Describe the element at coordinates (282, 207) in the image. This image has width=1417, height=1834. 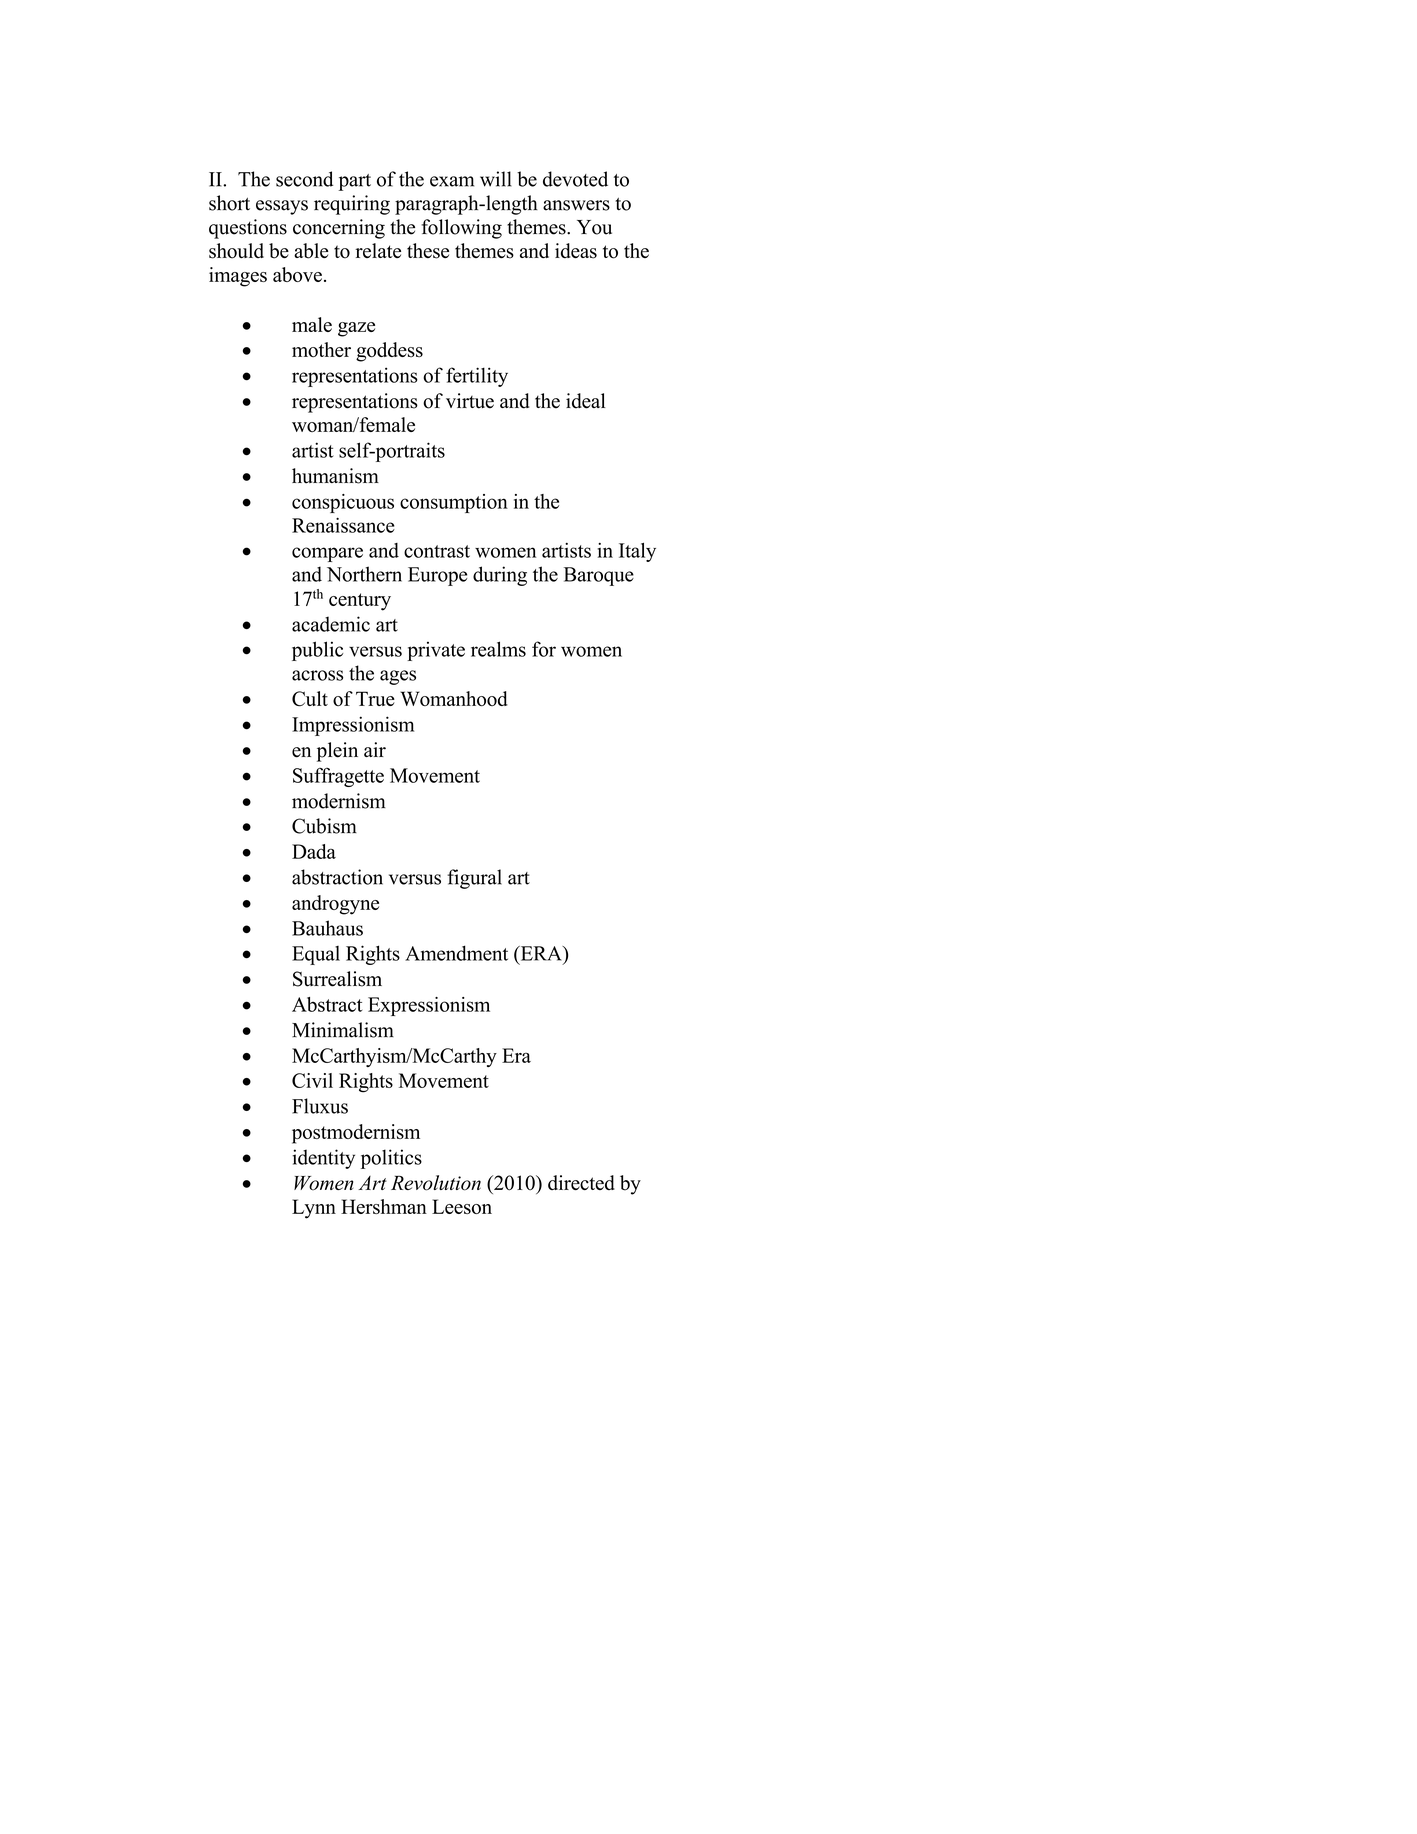
I see `essays` at that location.
